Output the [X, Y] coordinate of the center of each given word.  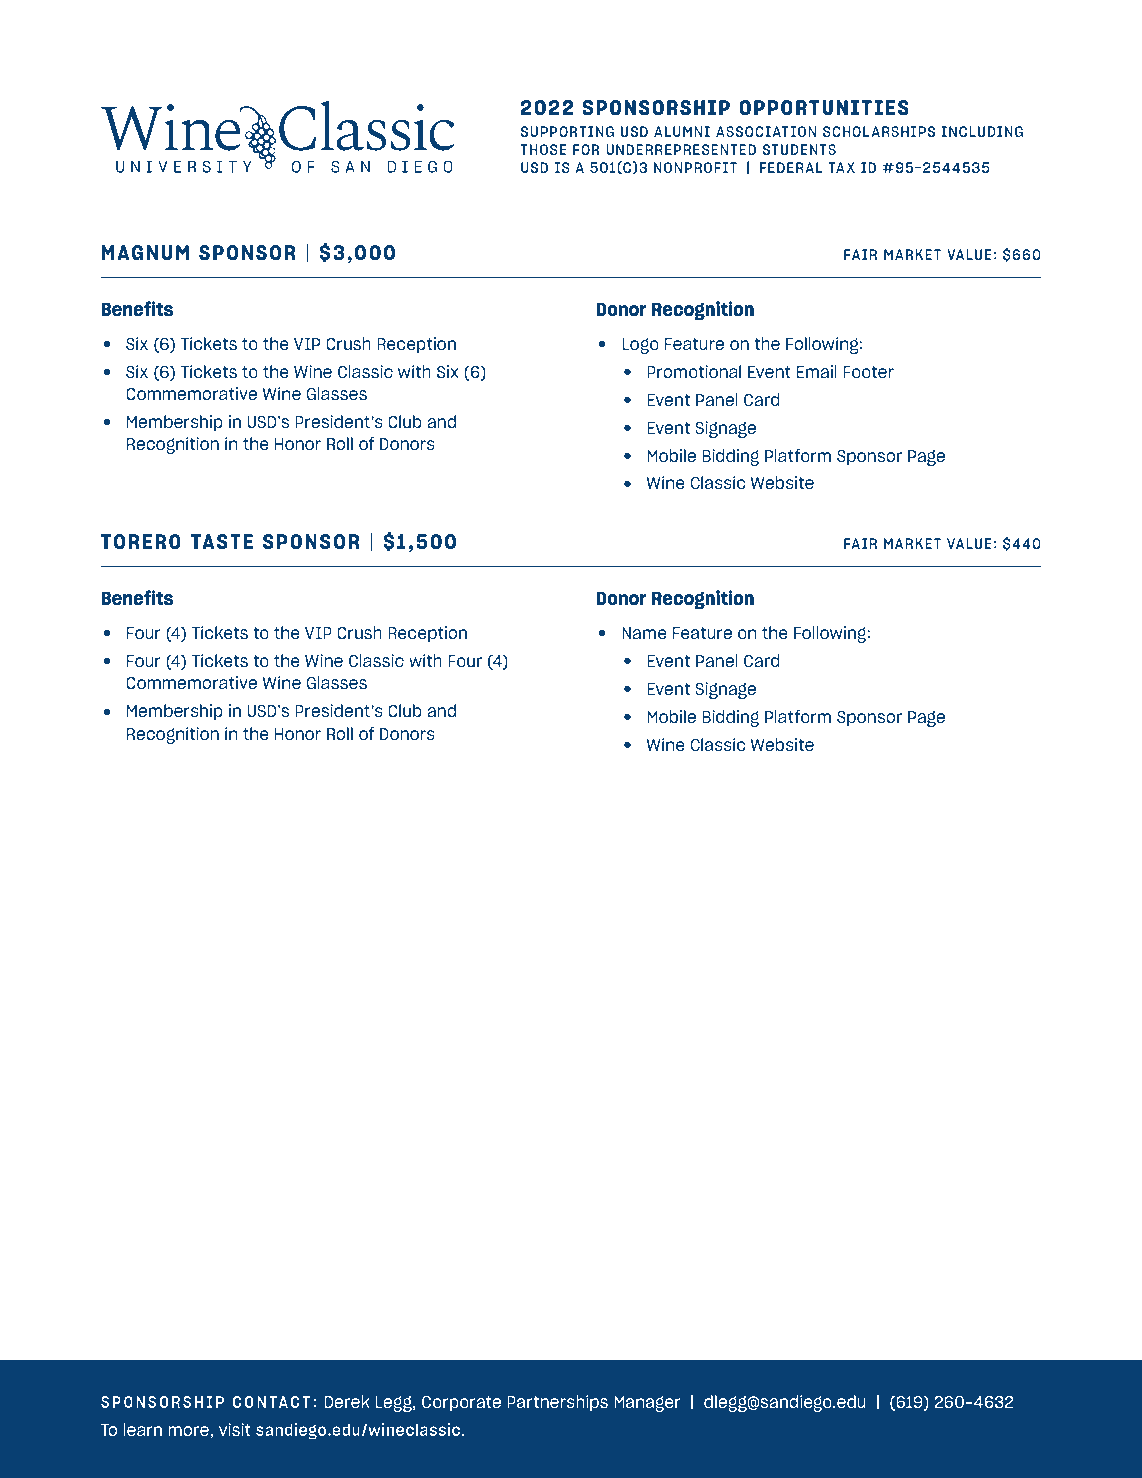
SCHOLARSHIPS [879, 131]
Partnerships [557, 1403]
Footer [868, 372]
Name [644, 633]
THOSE [543, 149]
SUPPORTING [567, 131]
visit [235, 1429]
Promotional [694, 371]
